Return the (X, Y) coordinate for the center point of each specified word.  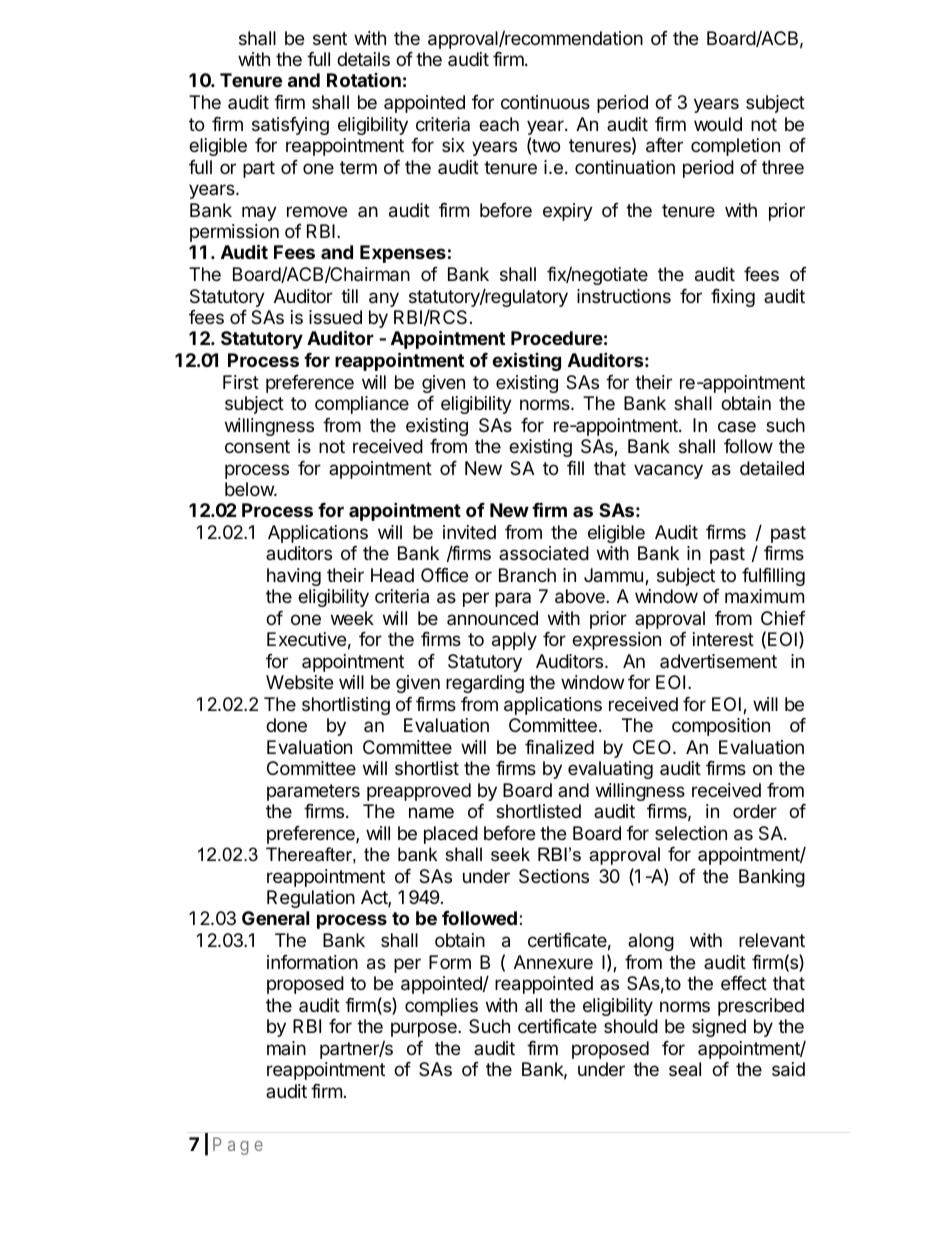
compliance (362, 405)
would (718, 124)
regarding (485, 684)
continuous (545, 102)
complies (441, 1007)
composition (721, 727)
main (286, 1048)
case (737, 426)
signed (719, 1028)
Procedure (557, 338)
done (286, 725)
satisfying (290, 126)
